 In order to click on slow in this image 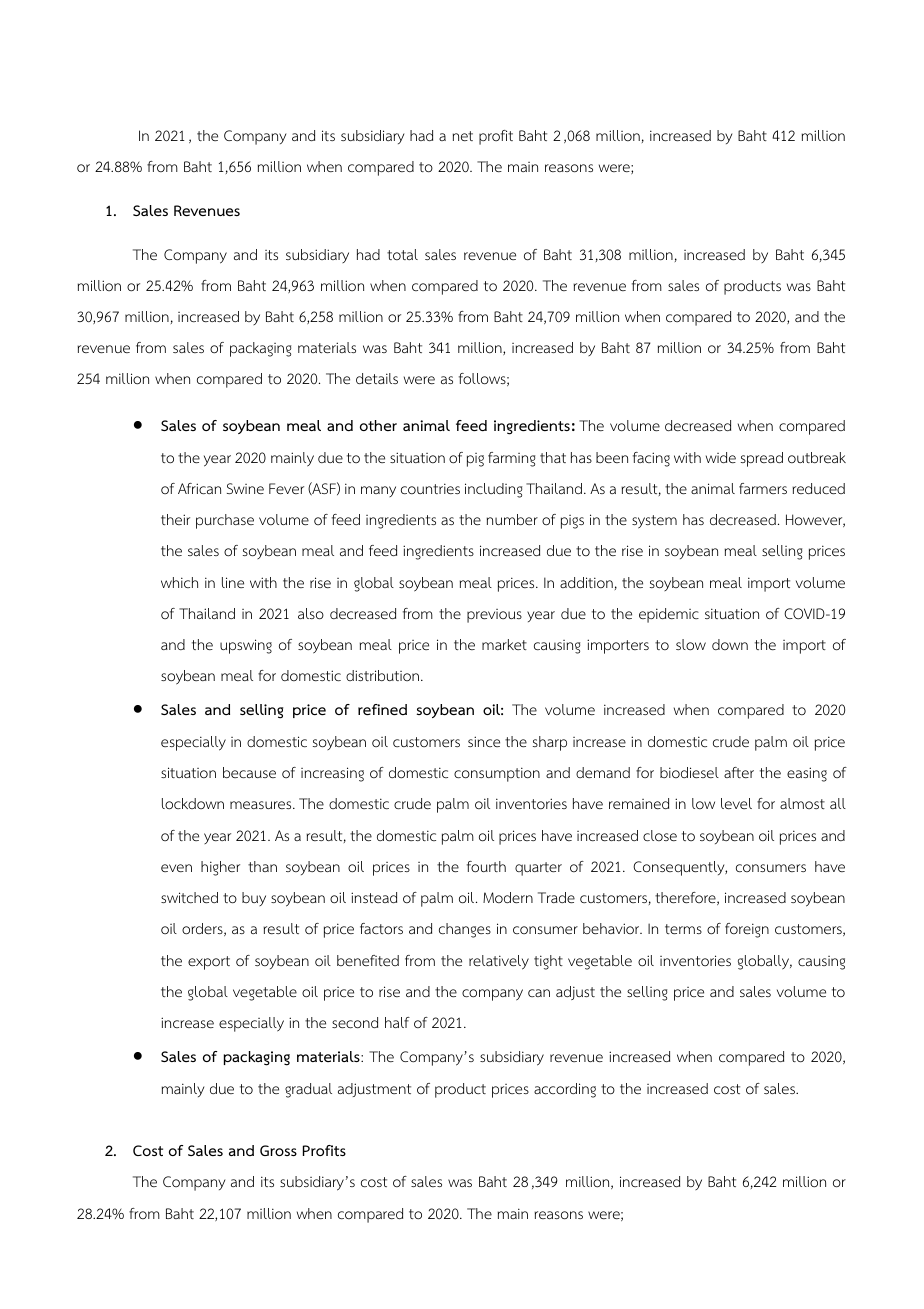, I will do `click(691, 645)`.
